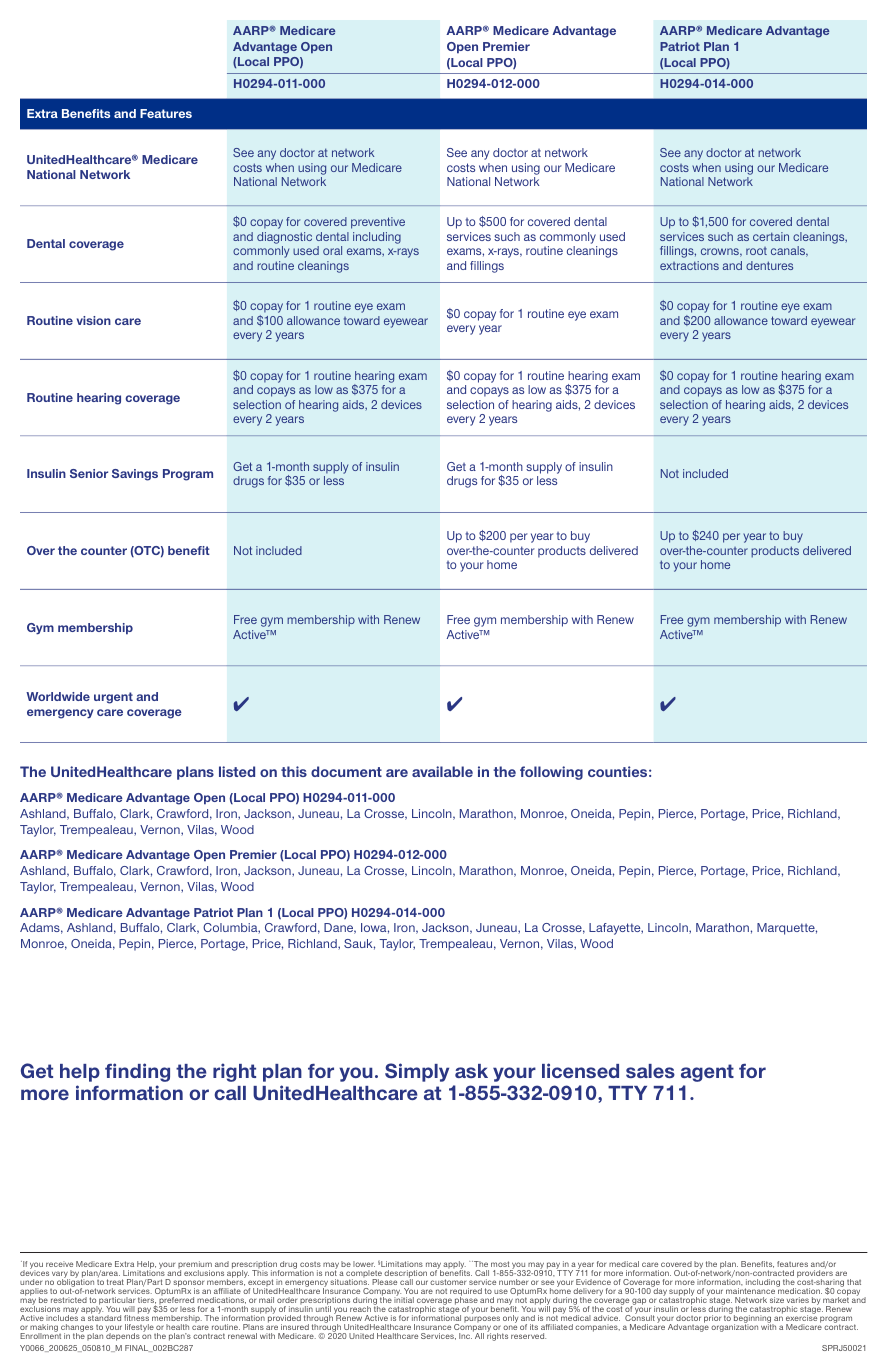 This image has height=1372, width=887. What do you see at coordinates (237, 771) in the image?
I see `listed` at bounding box center [237, 771].
